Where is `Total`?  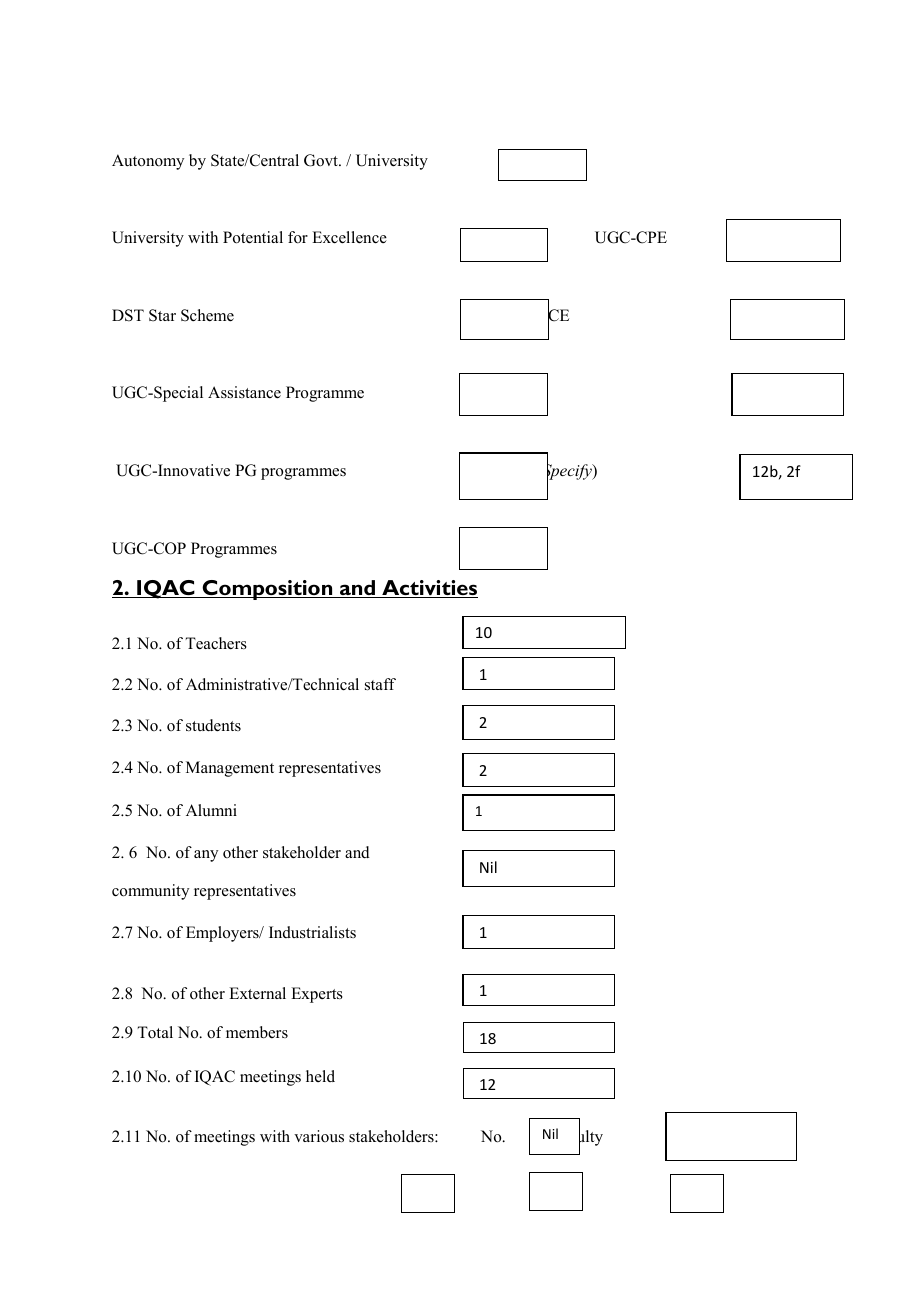
Total is located at coordinates (155, 1032).
